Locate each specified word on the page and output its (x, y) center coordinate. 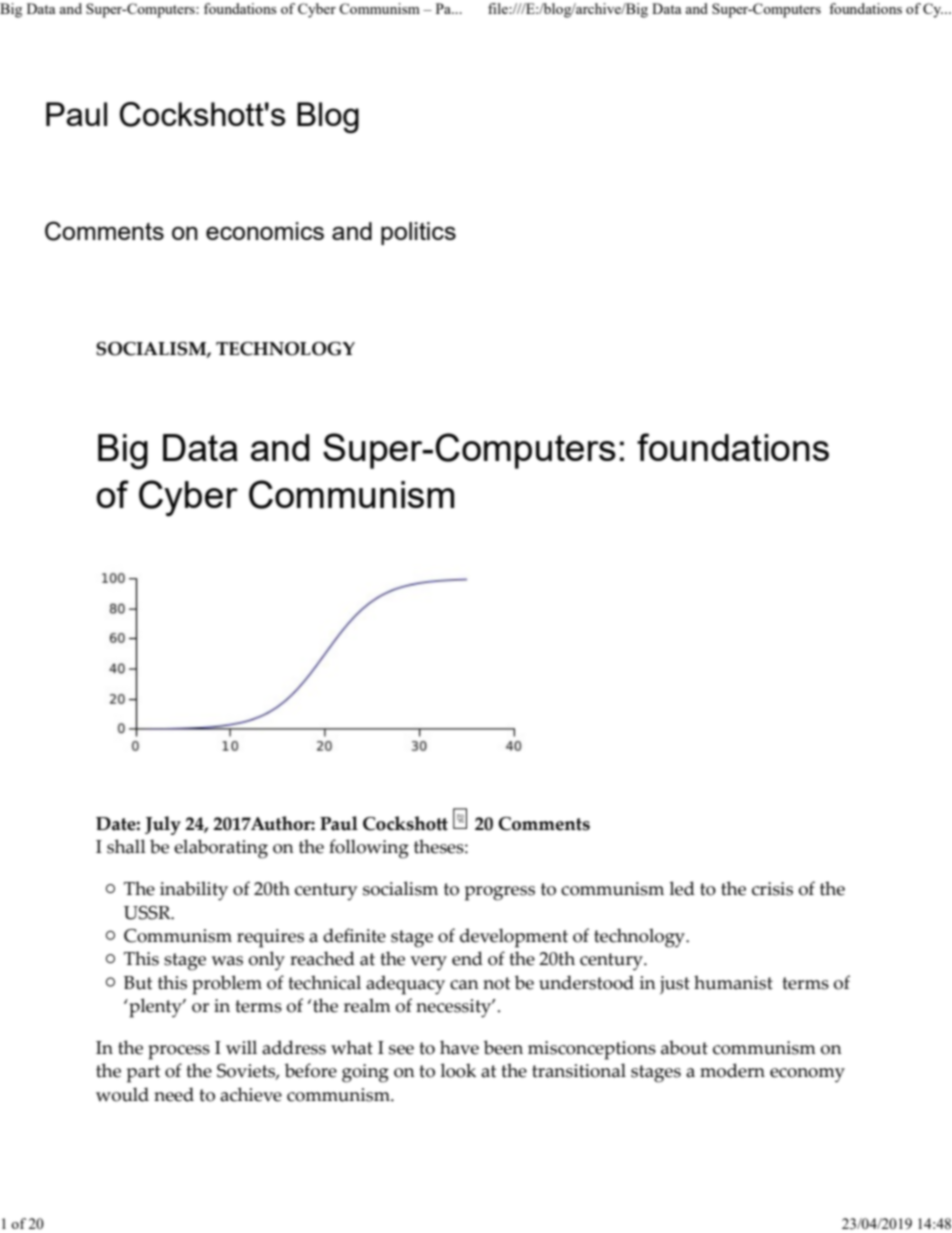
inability (194, 891)
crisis (772, 889)
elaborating (221, 849)
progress (500, 893)
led (682, 888)
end (467, 958)
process (179, 1052)
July (163, 825)
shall (126, 846)
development (514, 938)
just (675, 985)
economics (265, 231)
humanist (733, 982)
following (369, 849)
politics (418, 233)
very (428, 963)
